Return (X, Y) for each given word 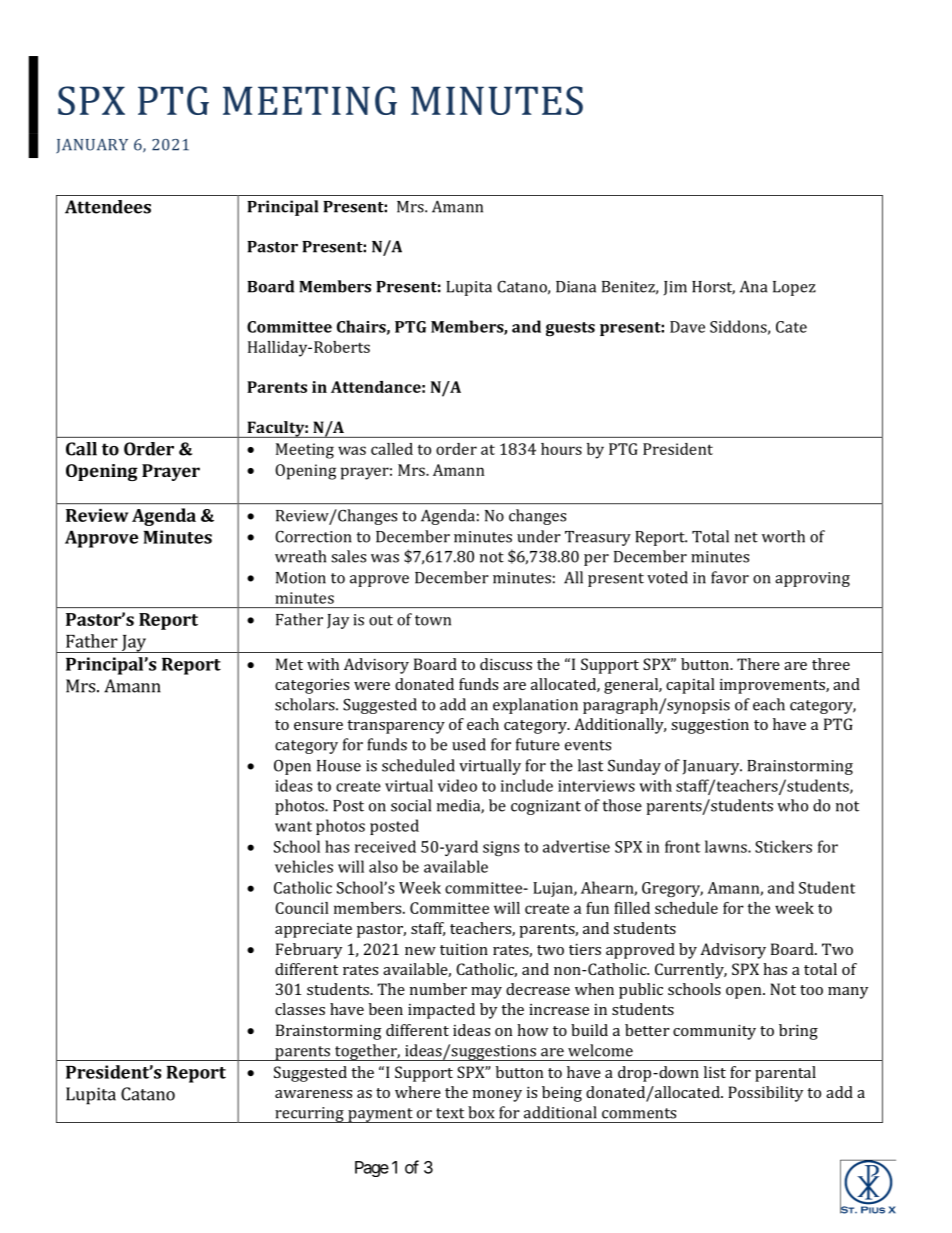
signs (501, 848)
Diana (576, 287)
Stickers (783, 846)
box (481, 1112)
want (293, 826)
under (539, 536)
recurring (309, 1115)
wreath (300, 556)
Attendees (108, 207)
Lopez (794, 288)
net (746, 537)
